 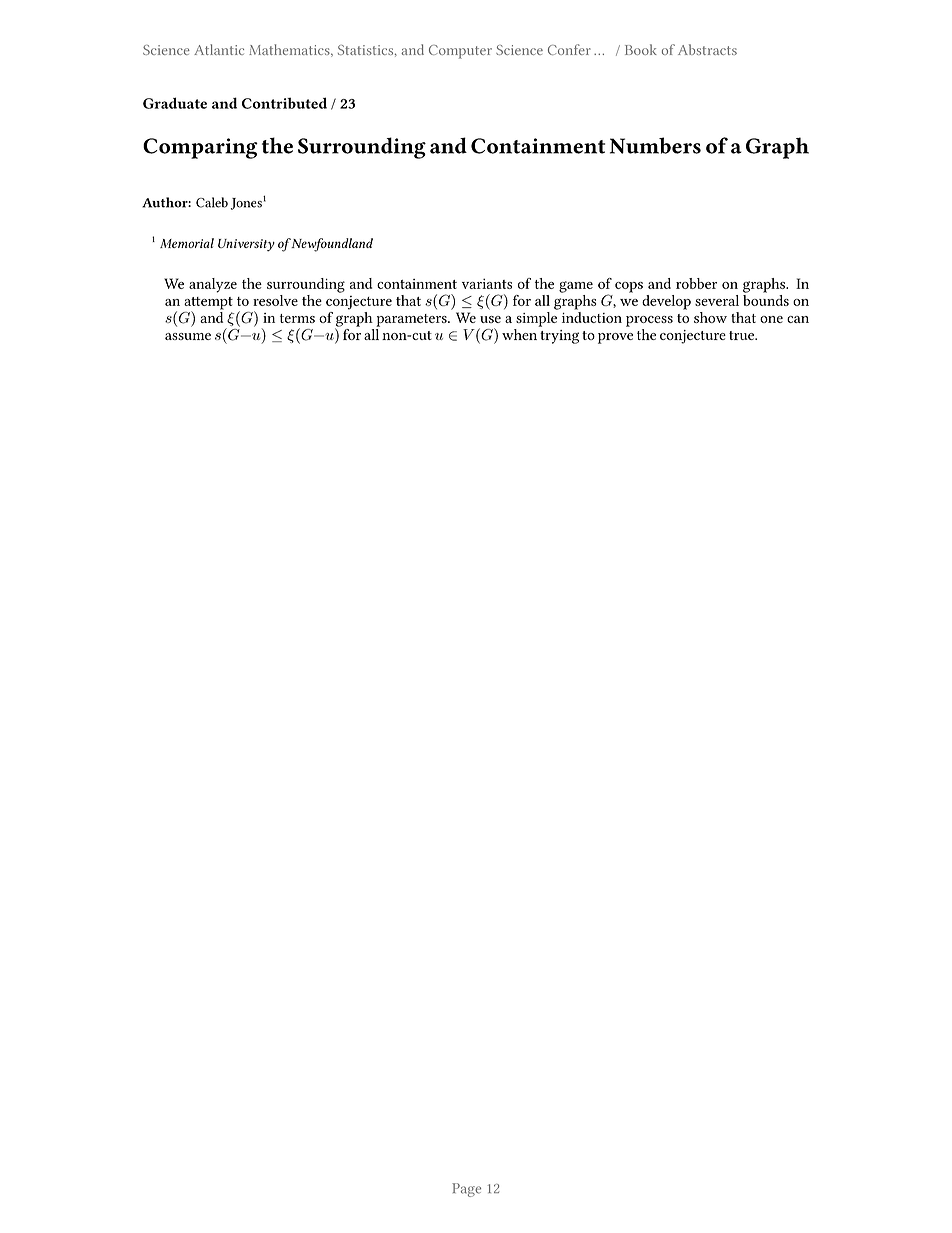 What do you see at coordinates (460, 52) in the document?
I see `Computer` at bounding box center [460, 52].
